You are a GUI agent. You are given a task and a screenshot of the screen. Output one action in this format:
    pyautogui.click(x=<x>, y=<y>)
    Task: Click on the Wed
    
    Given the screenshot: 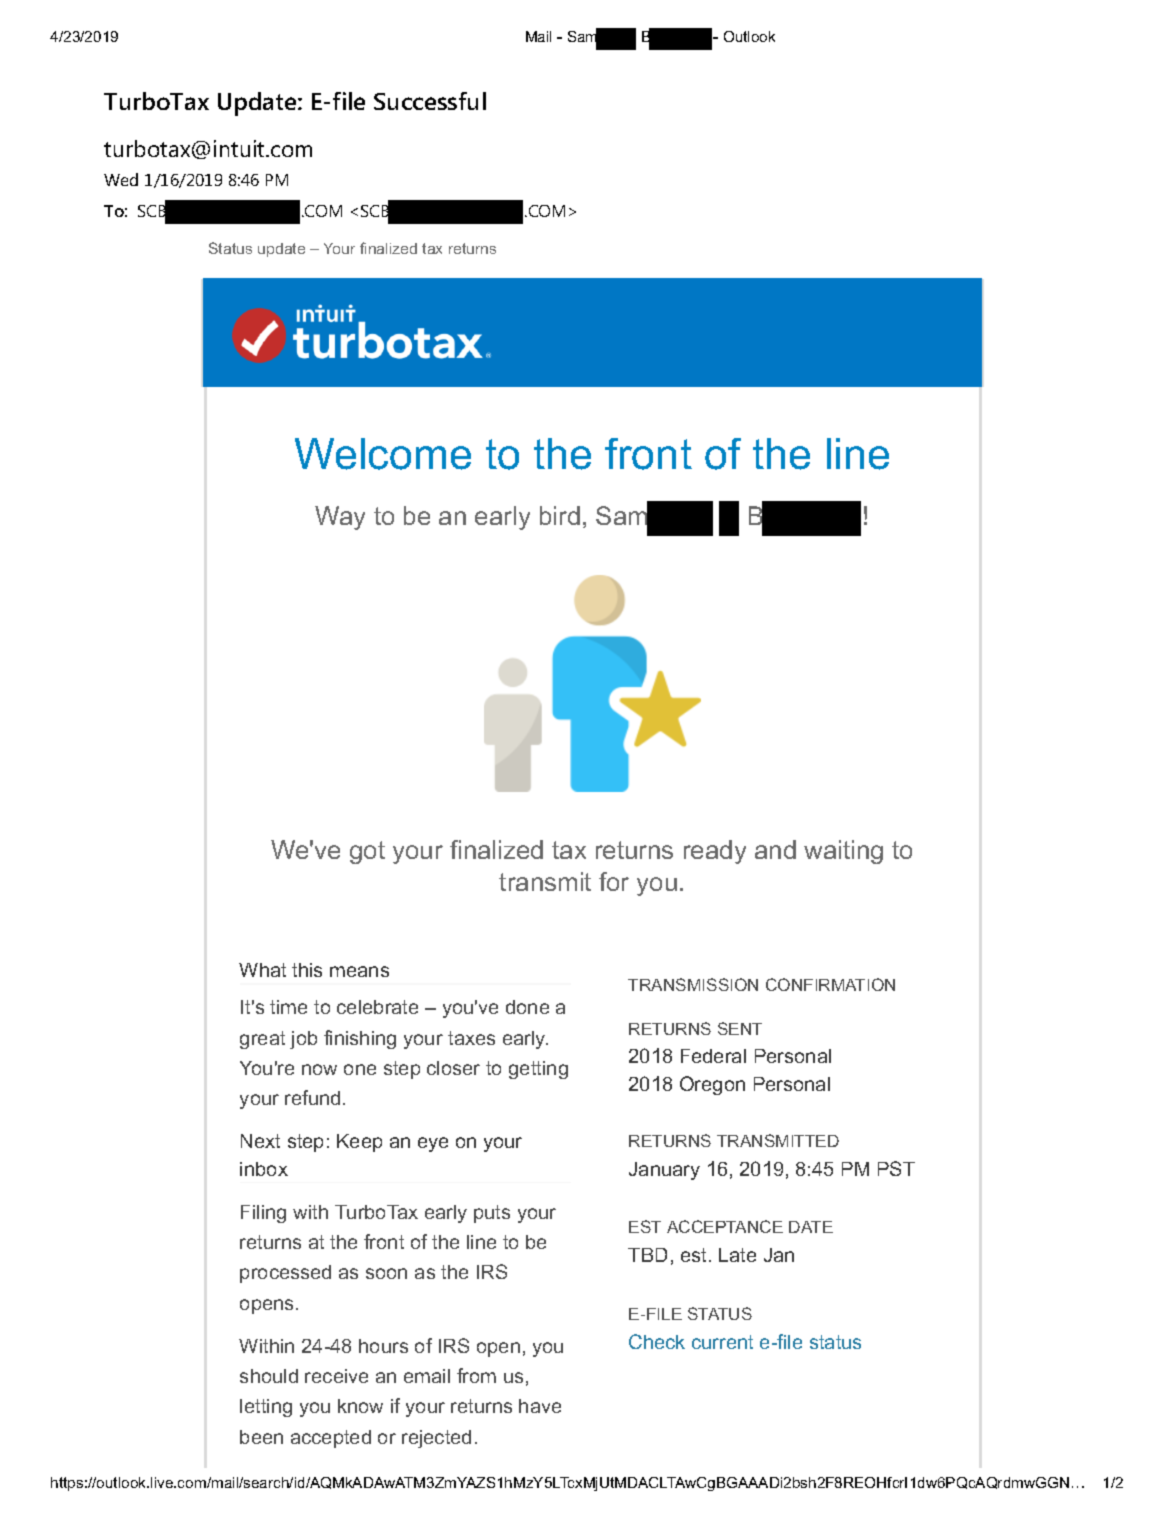 What is the action you would take?
    pyautogui.click(x=121, y=179)
